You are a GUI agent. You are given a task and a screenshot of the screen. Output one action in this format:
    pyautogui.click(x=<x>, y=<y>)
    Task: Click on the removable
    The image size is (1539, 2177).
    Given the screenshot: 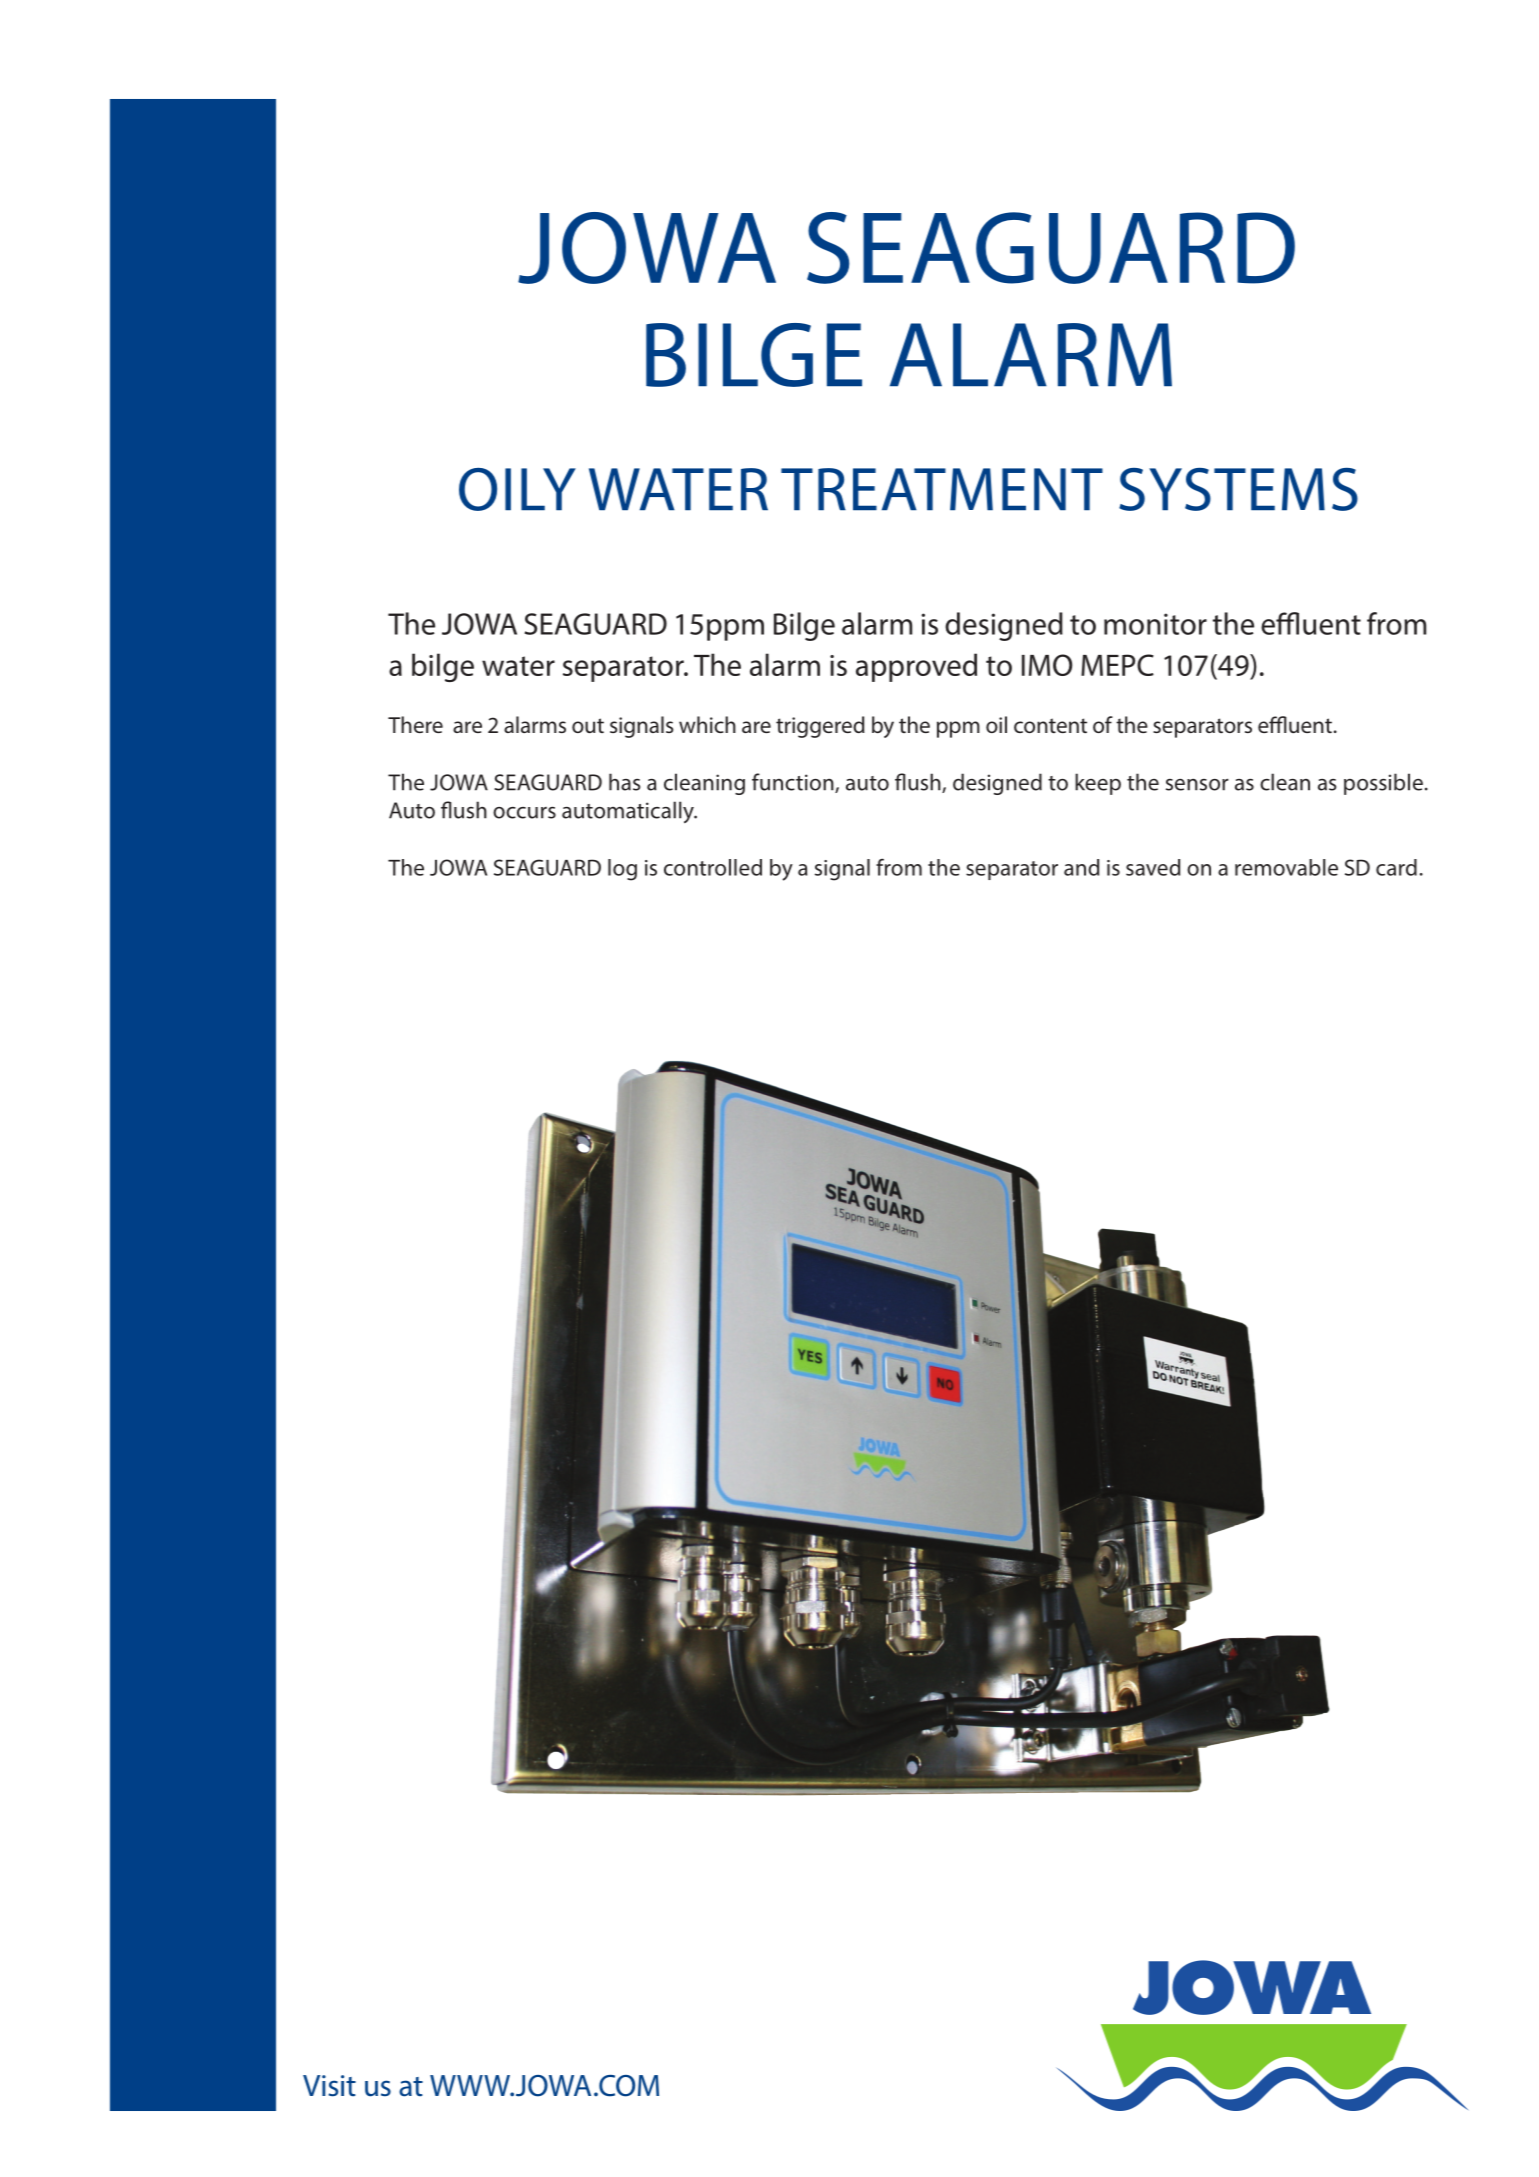 What is the action you would take?
    pyautogui.click(x=1286, y=867)
